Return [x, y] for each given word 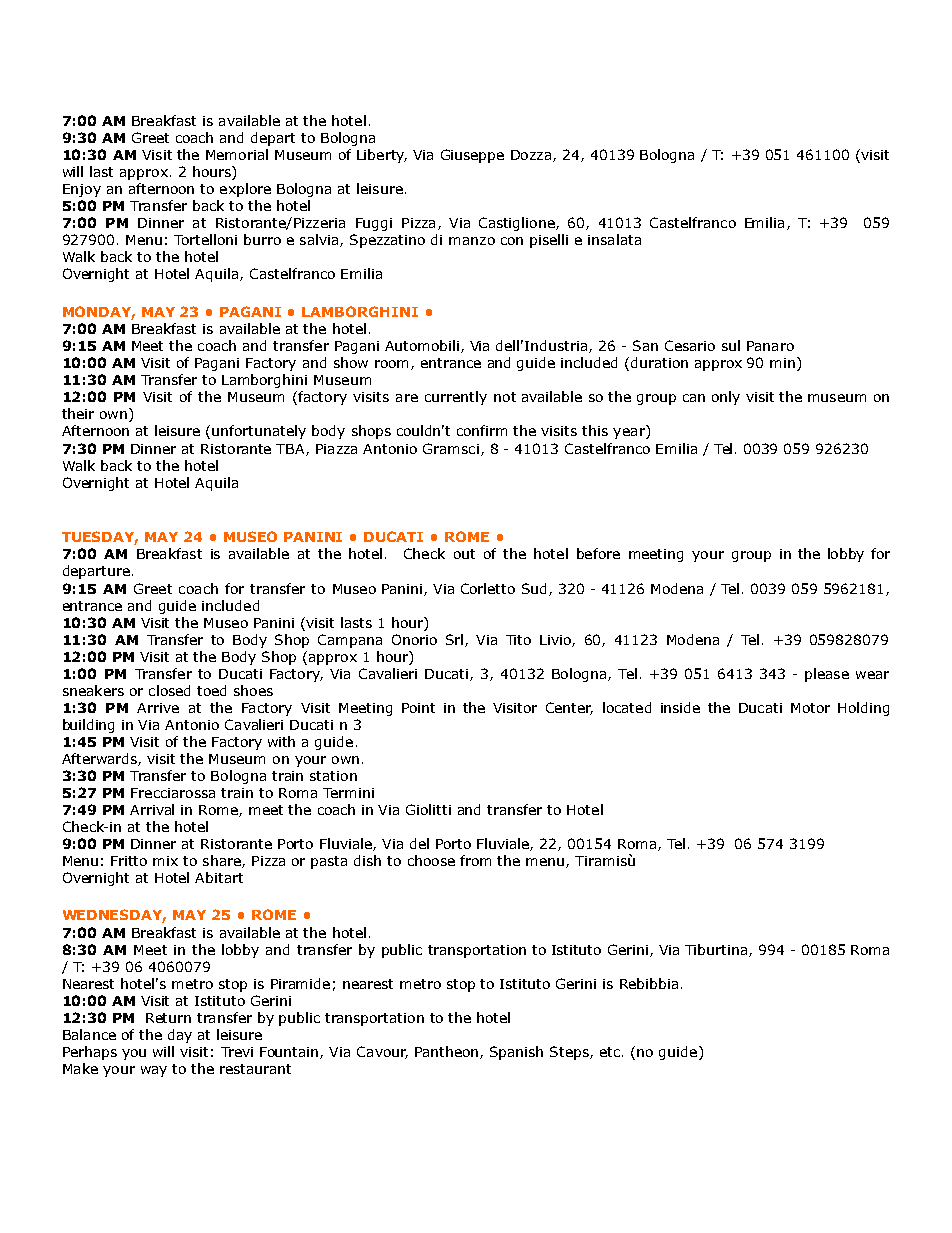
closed [169, 690]
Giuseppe [472, 156]
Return [168, 1018]
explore [245, 190]
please [827, 675]
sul [731, 345]
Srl [454, 639]
